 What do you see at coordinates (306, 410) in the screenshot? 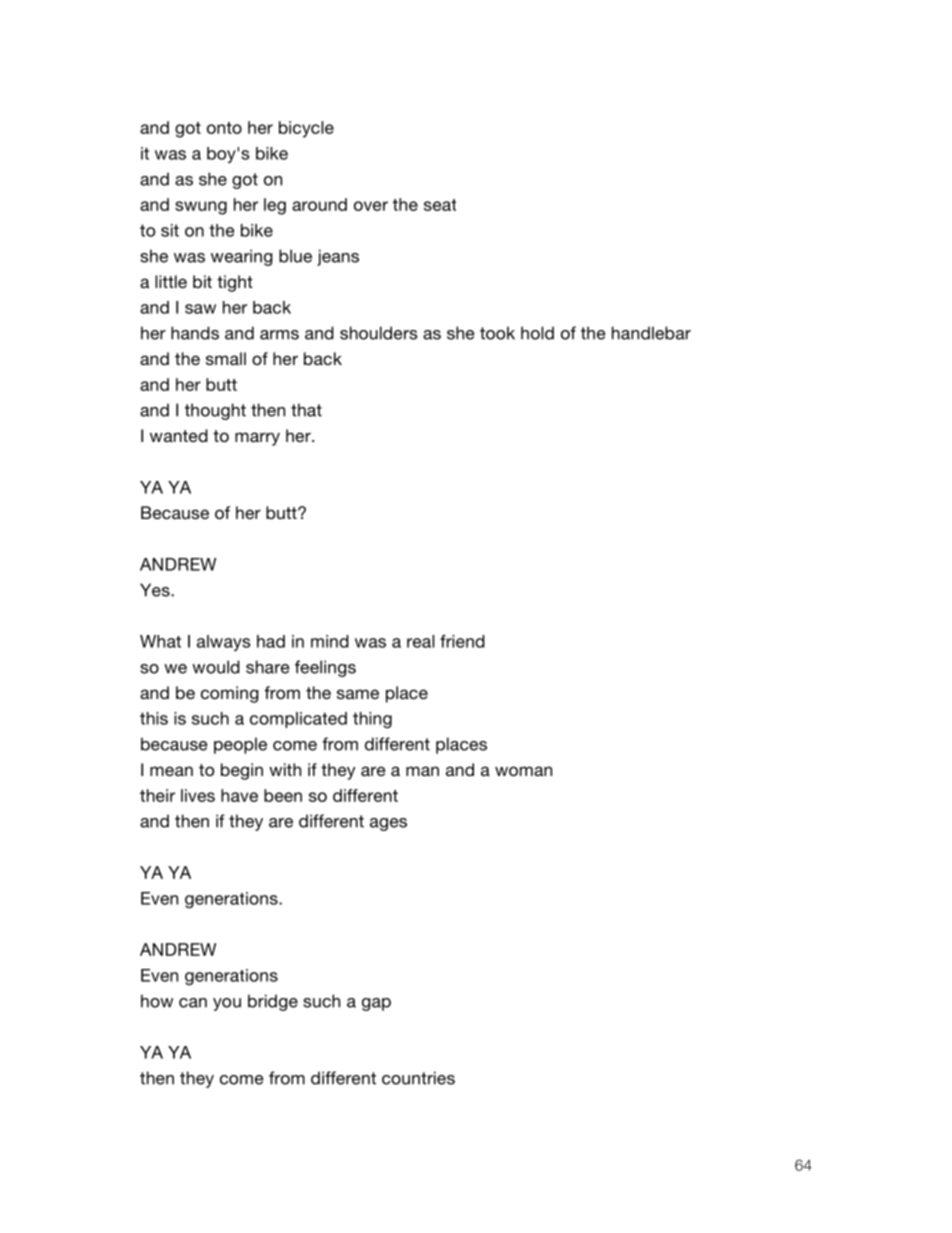
I see `that` at bounding box center [306, 410].
